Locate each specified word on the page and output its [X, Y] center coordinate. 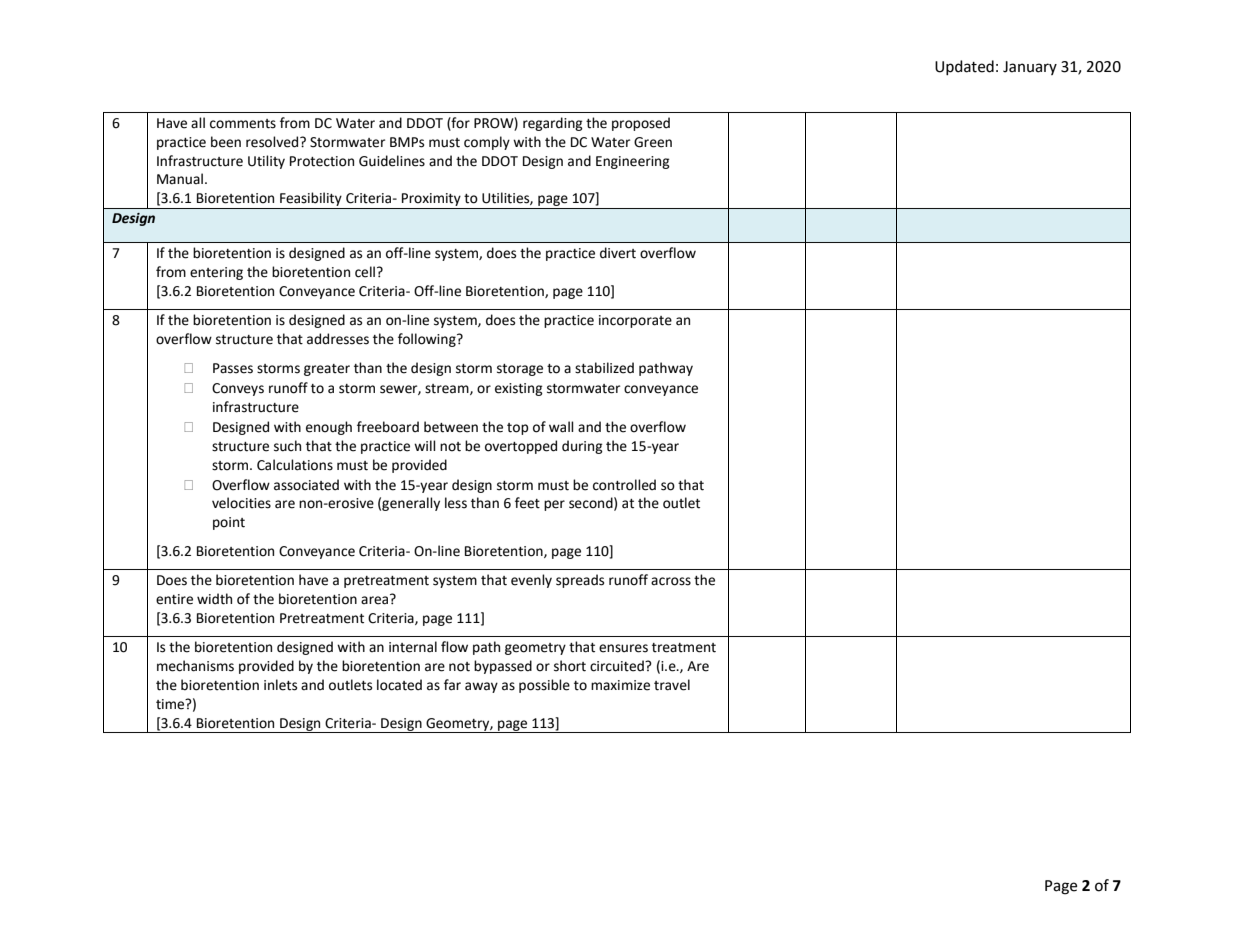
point [229, 523]
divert [618, 253]
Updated [964, 67]
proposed [641, 124]
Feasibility [311, 200]
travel [672, 685]
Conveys [238, 389]
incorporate [635, 321]
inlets [280, 685]
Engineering [633, 162]
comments [243, 124]
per [554, 505]
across [671, 581]
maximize [620, 685]
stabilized [604, 368]
